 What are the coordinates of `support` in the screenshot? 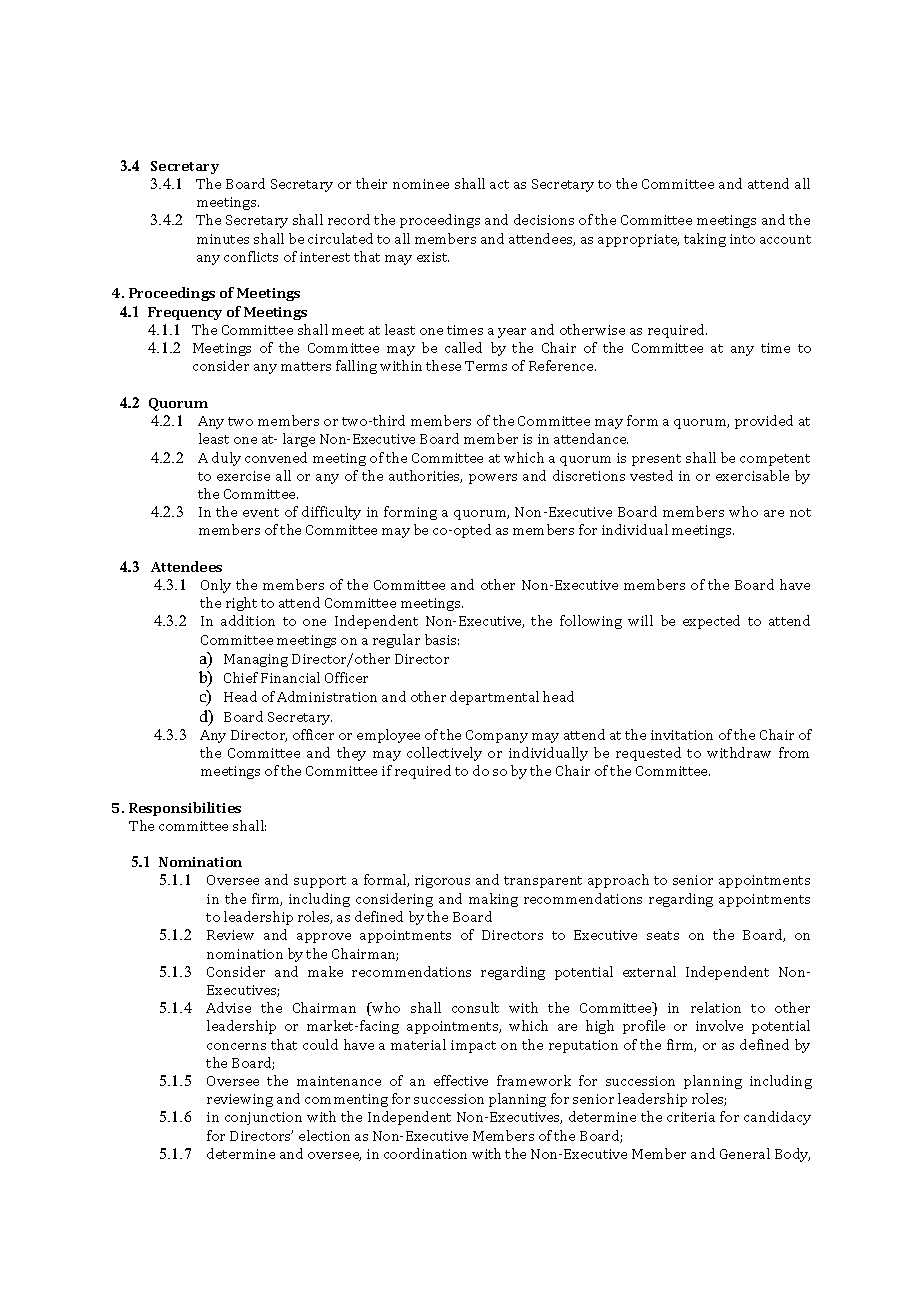 It's located at (320, 882).
